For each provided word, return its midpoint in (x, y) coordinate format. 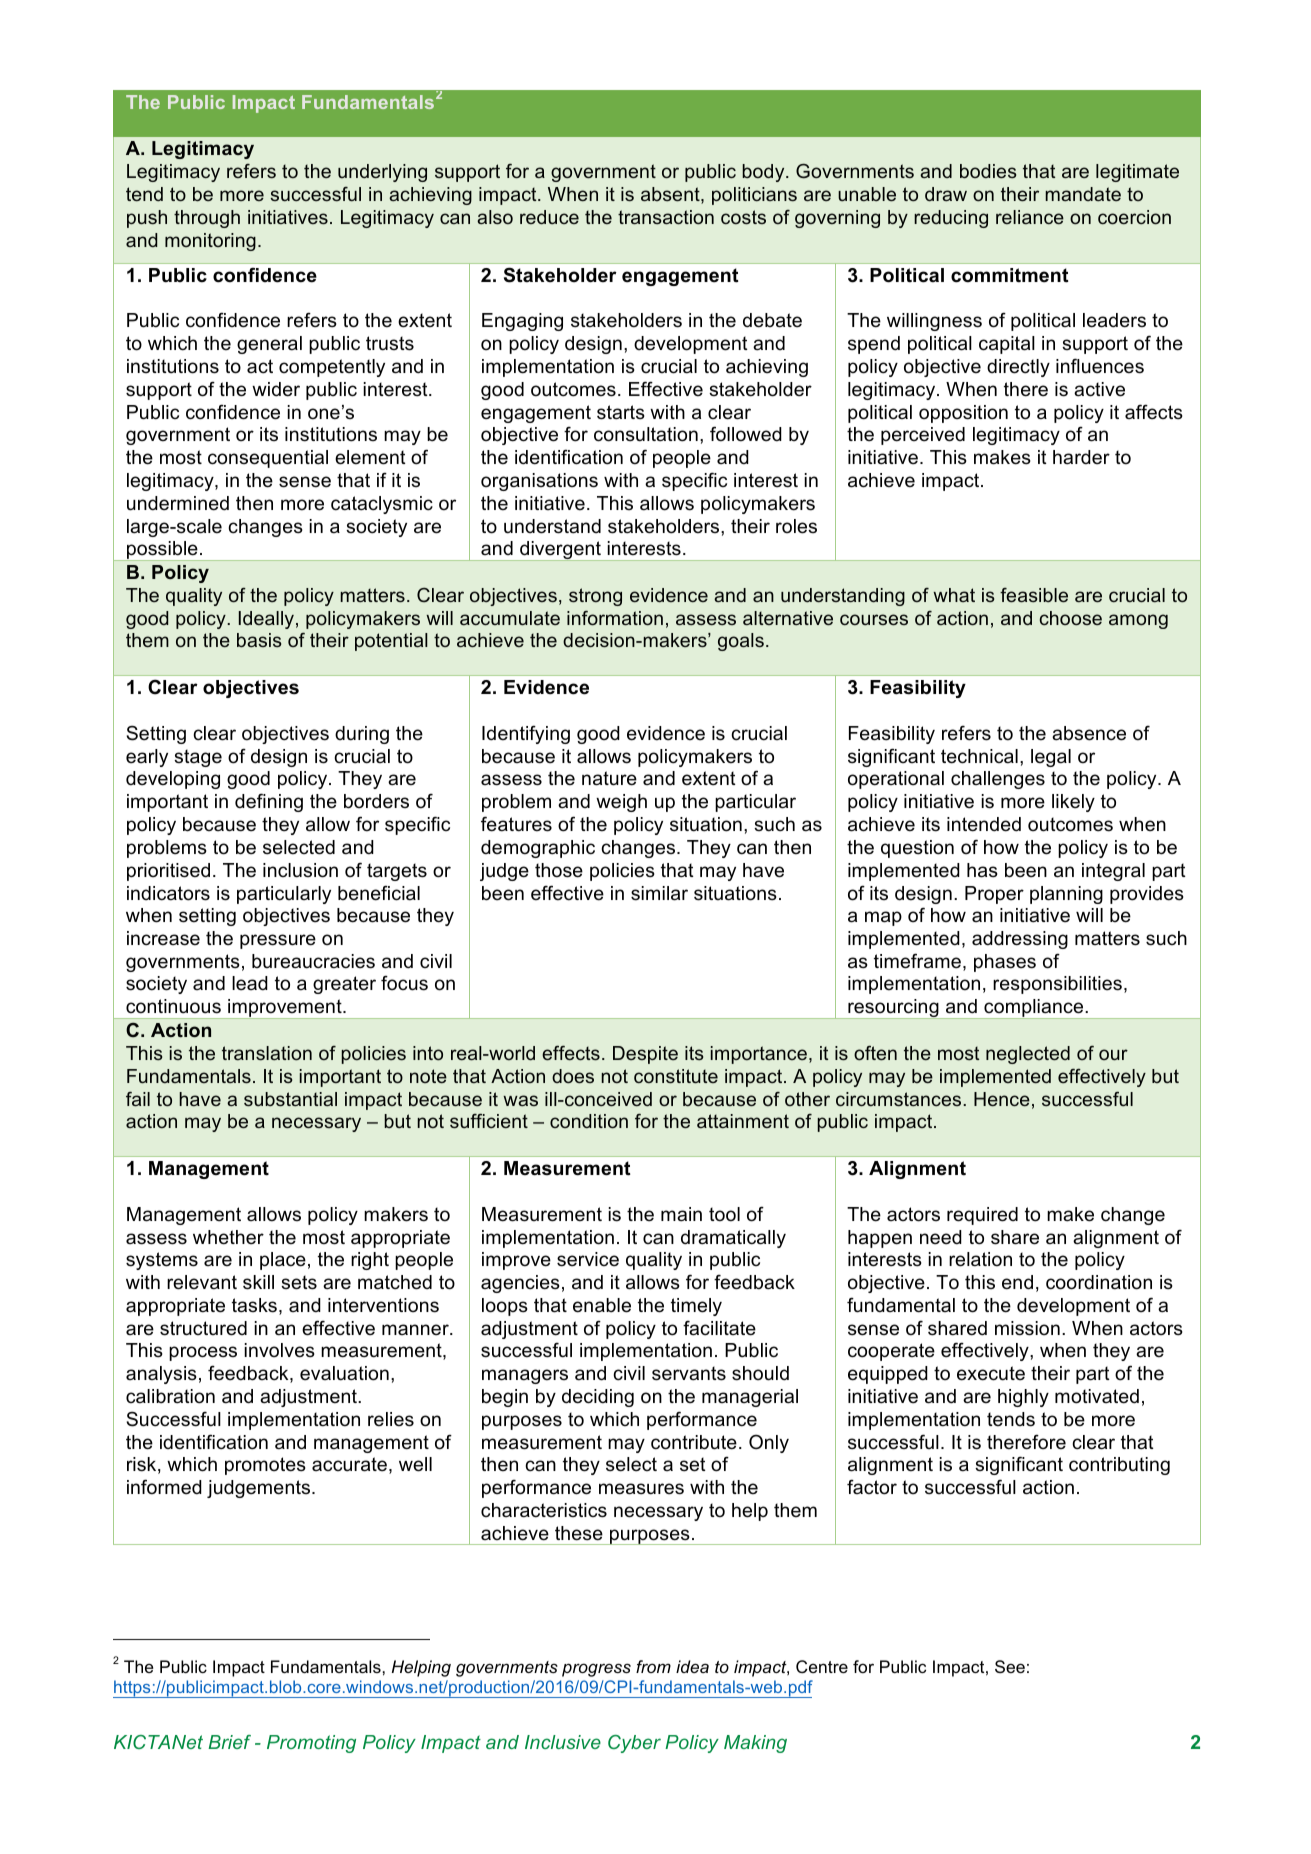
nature (609, 778)
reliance (1030, 217)
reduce (549, 217)
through (207, 219)
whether (228, 1237)
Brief (229, 1742)
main (681, 1214)
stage (198, 758)
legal (1051, 758)
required (982, 1216)
